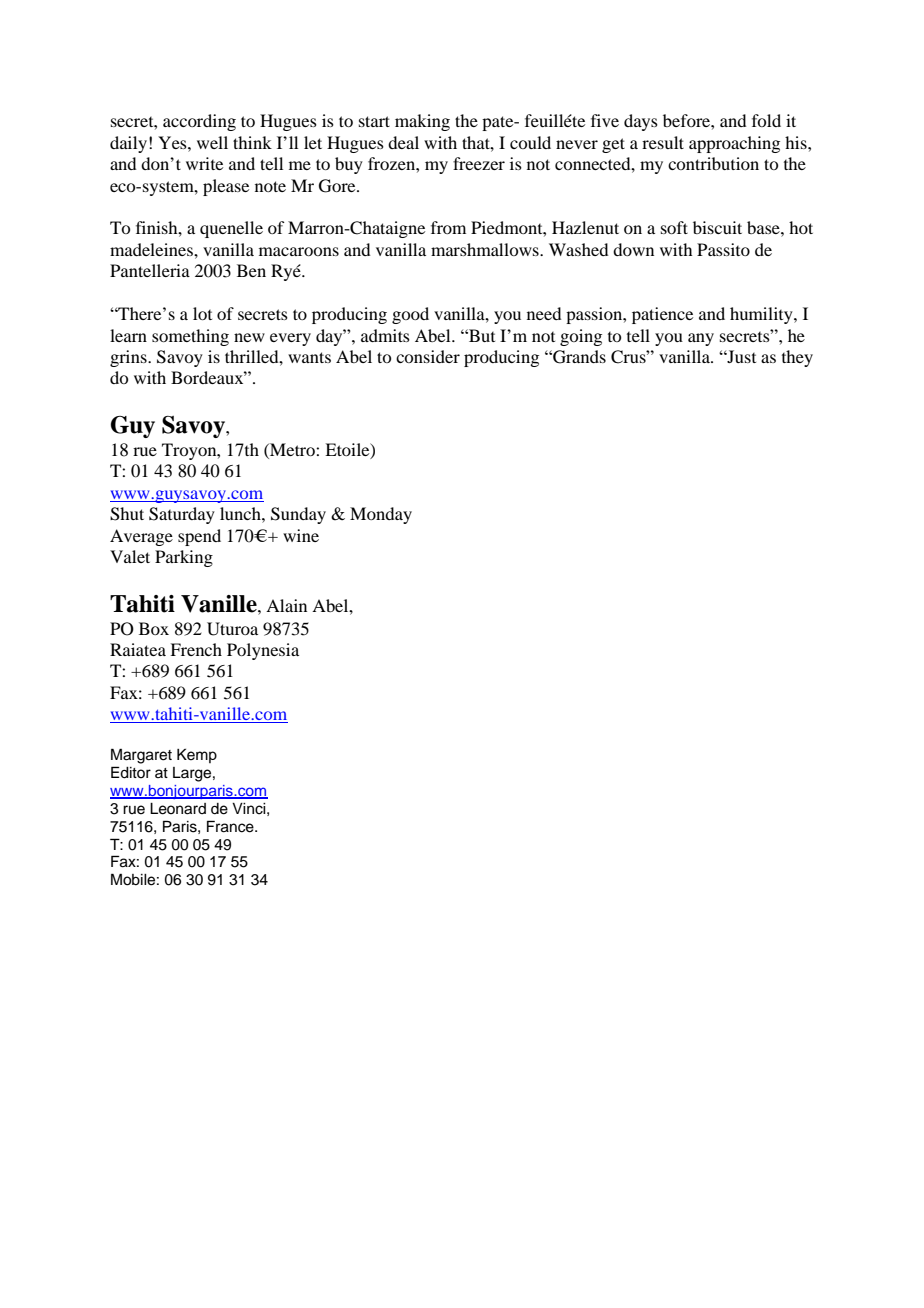 This screenshot has width=924, height=1308. I want to click on humility, so click(762, 315).
